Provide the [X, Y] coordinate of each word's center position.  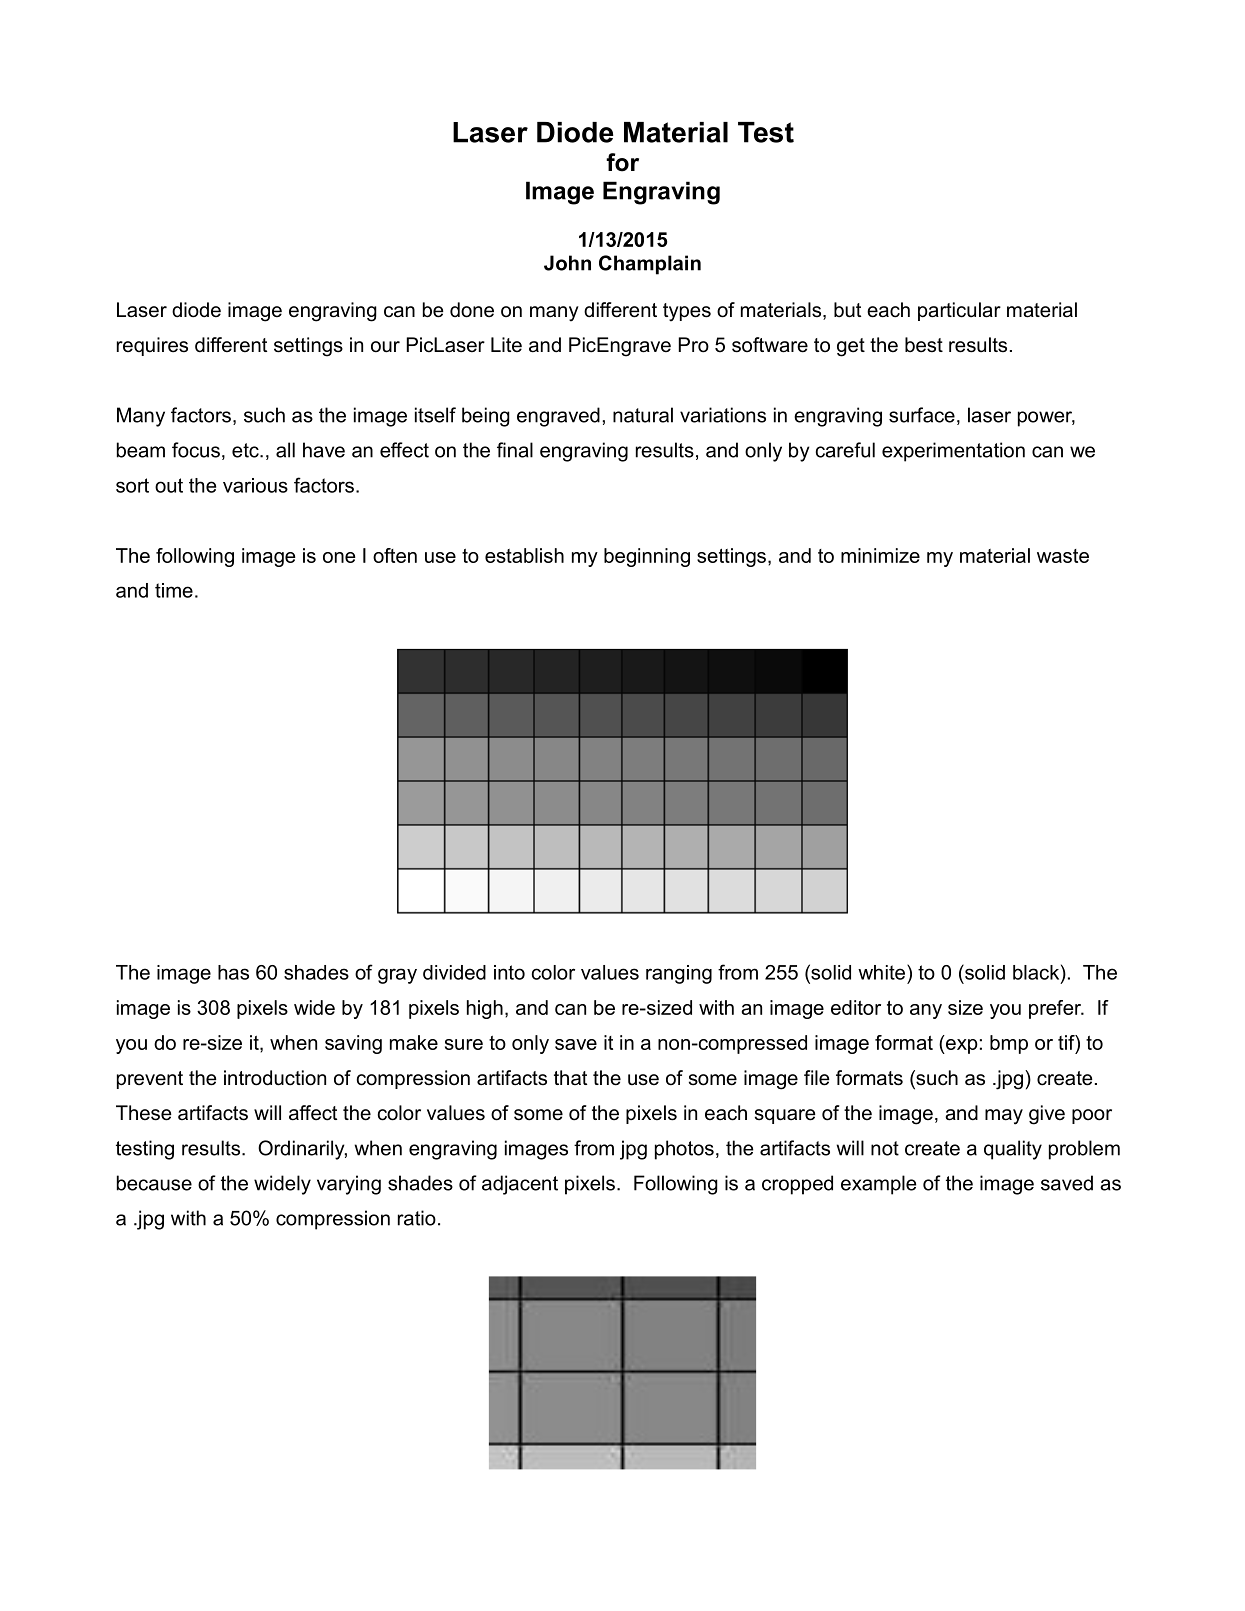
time [174, 590]
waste [1063, 556]
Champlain [650, 265]
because [154, 1183]
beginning [647, 557]
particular [959, 311]
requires [152, 346]
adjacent [520, 1185]
